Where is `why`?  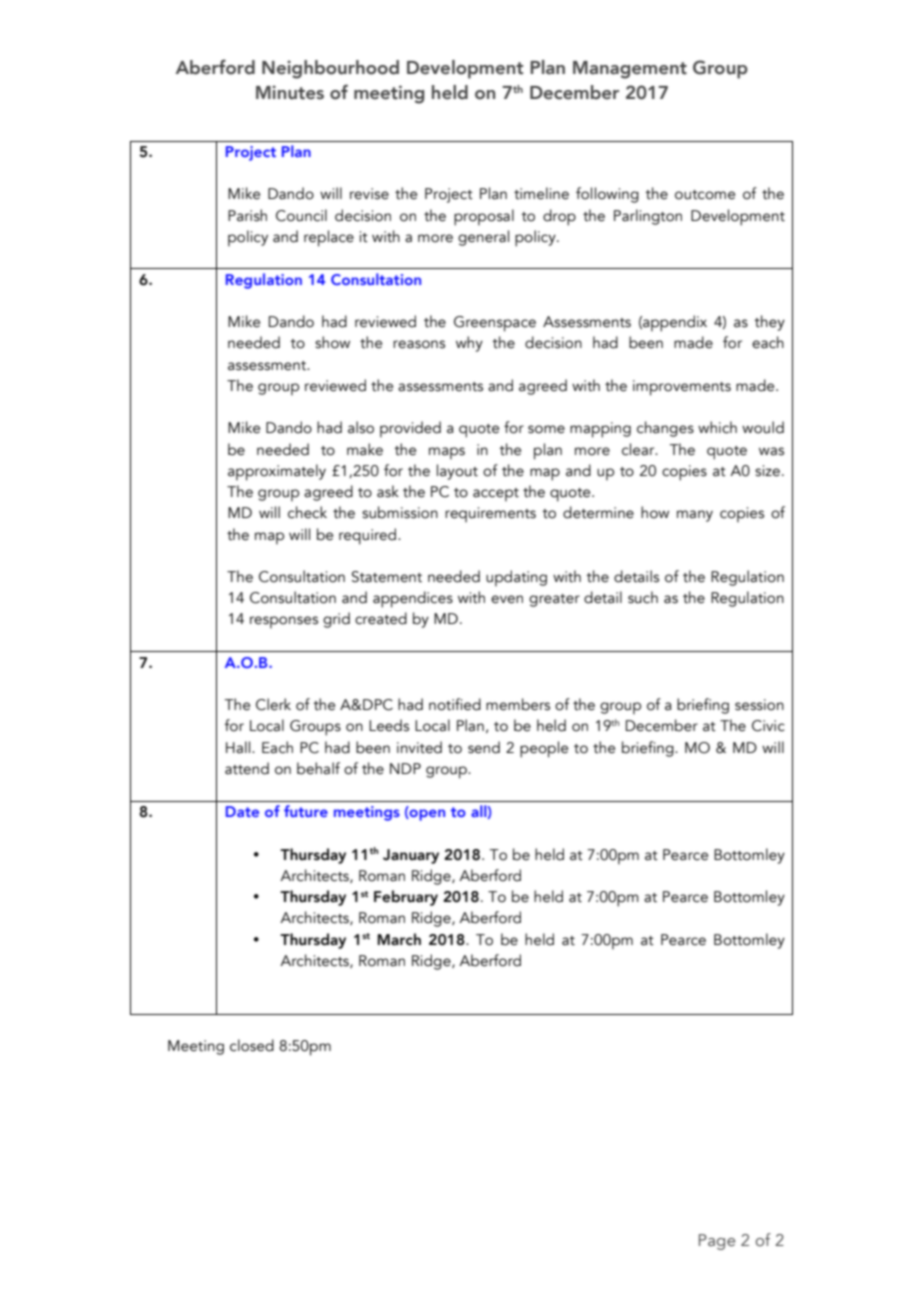
why is located at coordinates (469, 344).
